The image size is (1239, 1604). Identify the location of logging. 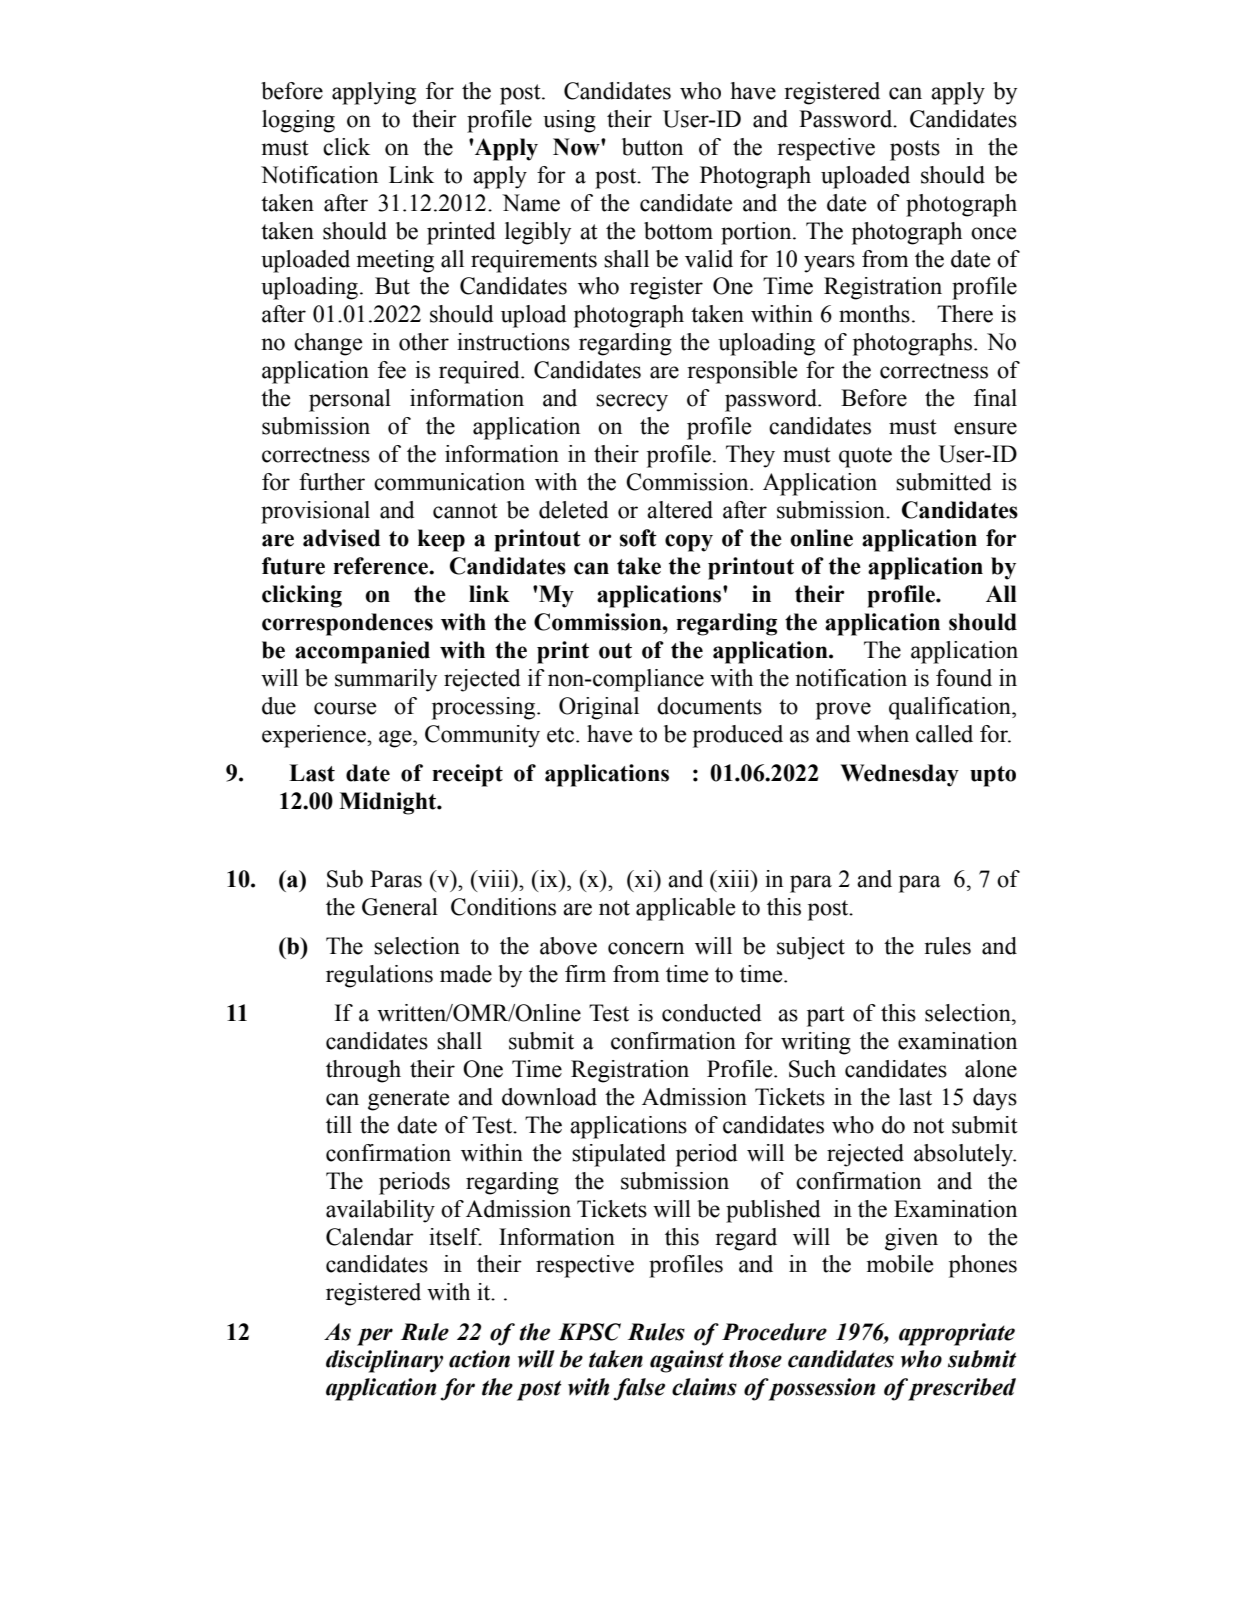
(298, 121).
